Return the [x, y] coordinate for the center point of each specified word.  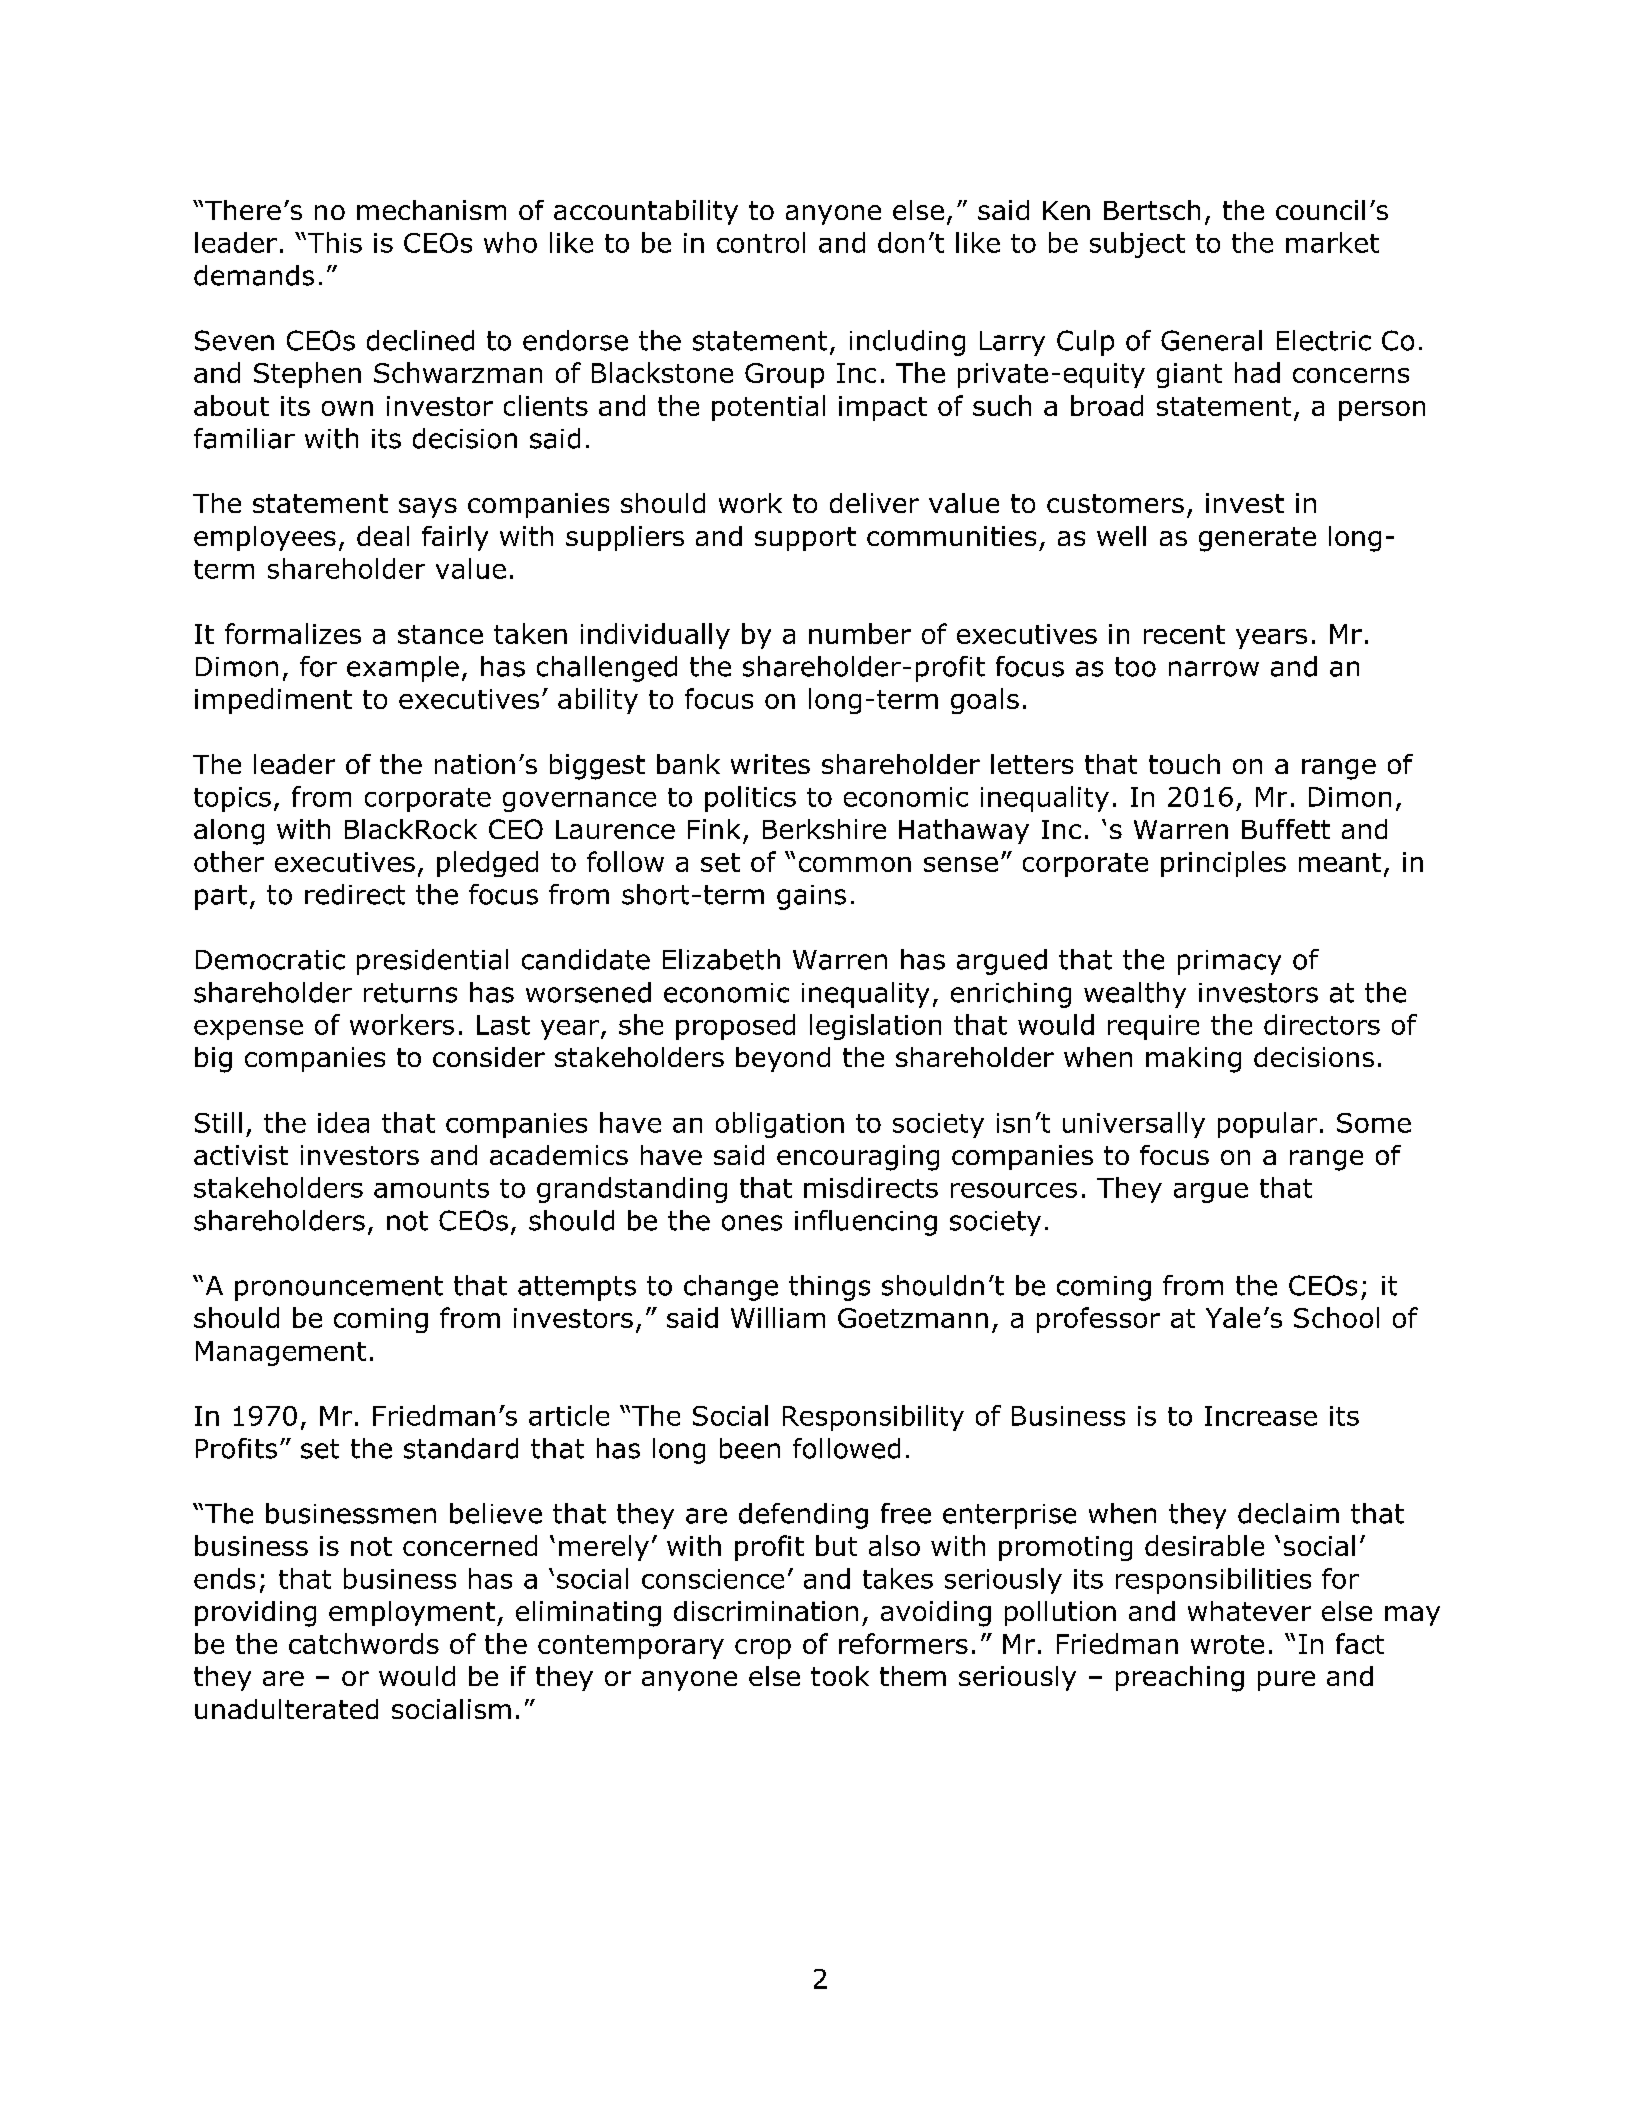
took [840, 1676]
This [333, 242]
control [761, 242]
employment [412, 1613]
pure [1286, 1681]
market [1332, 242]
